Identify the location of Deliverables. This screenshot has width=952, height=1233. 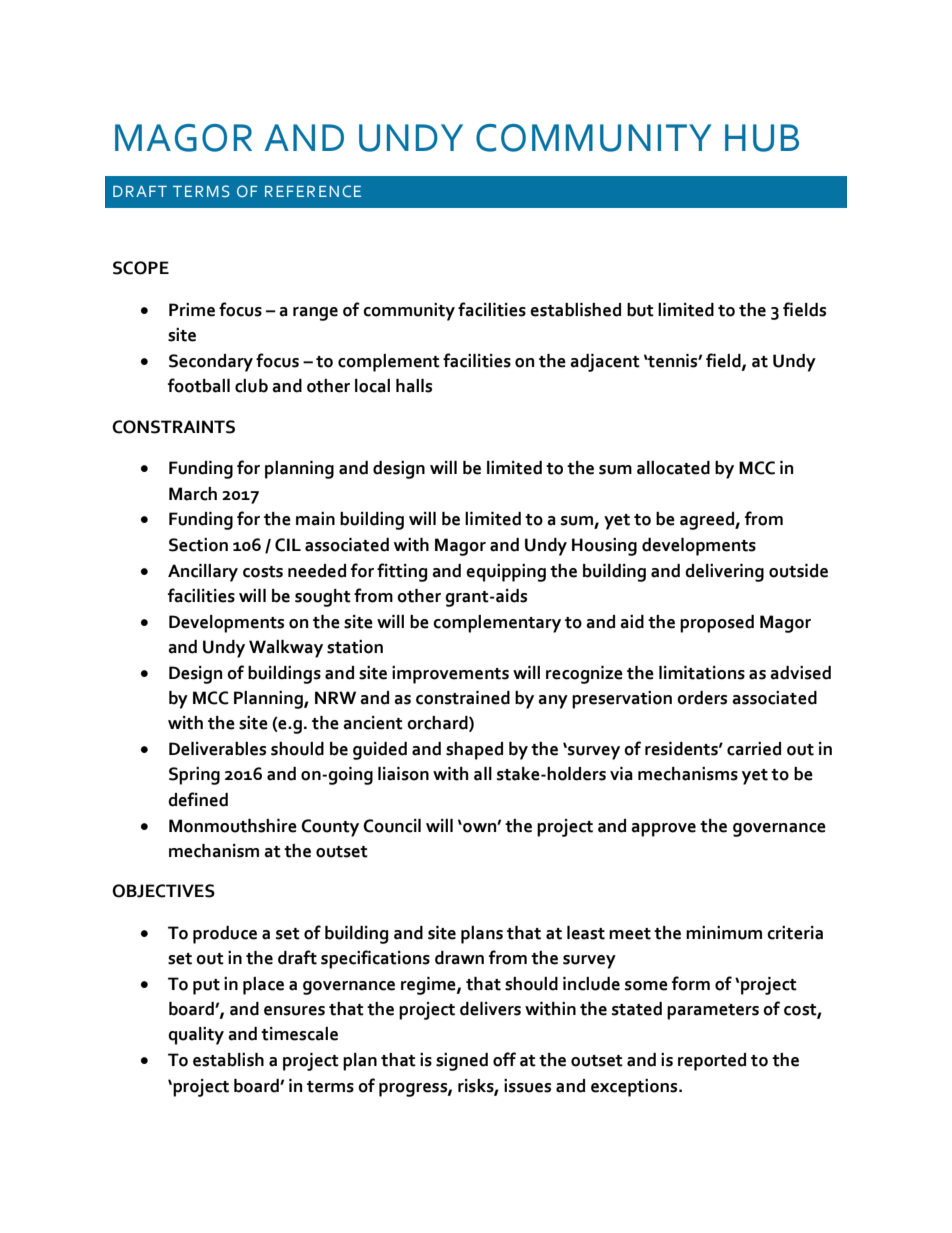
(217, 749).
